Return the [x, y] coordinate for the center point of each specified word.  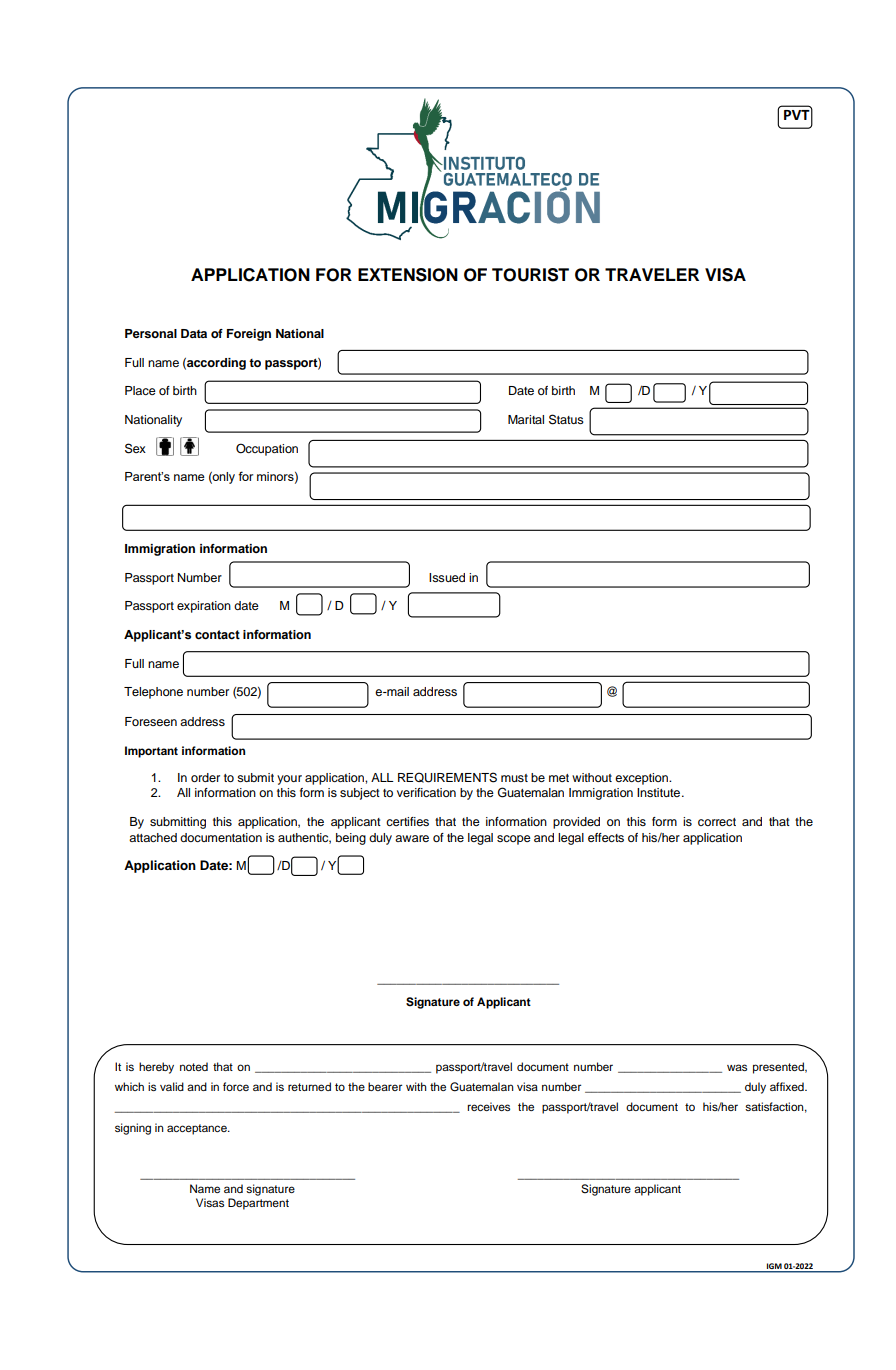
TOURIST [530, 275]
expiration [204, 607]
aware [412, 838]
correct [717, 822]
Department [258, 1204]
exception [643, 779]
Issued [447, 577]
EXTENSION [408, 275]
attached [153, 837]
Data [194, 333]
